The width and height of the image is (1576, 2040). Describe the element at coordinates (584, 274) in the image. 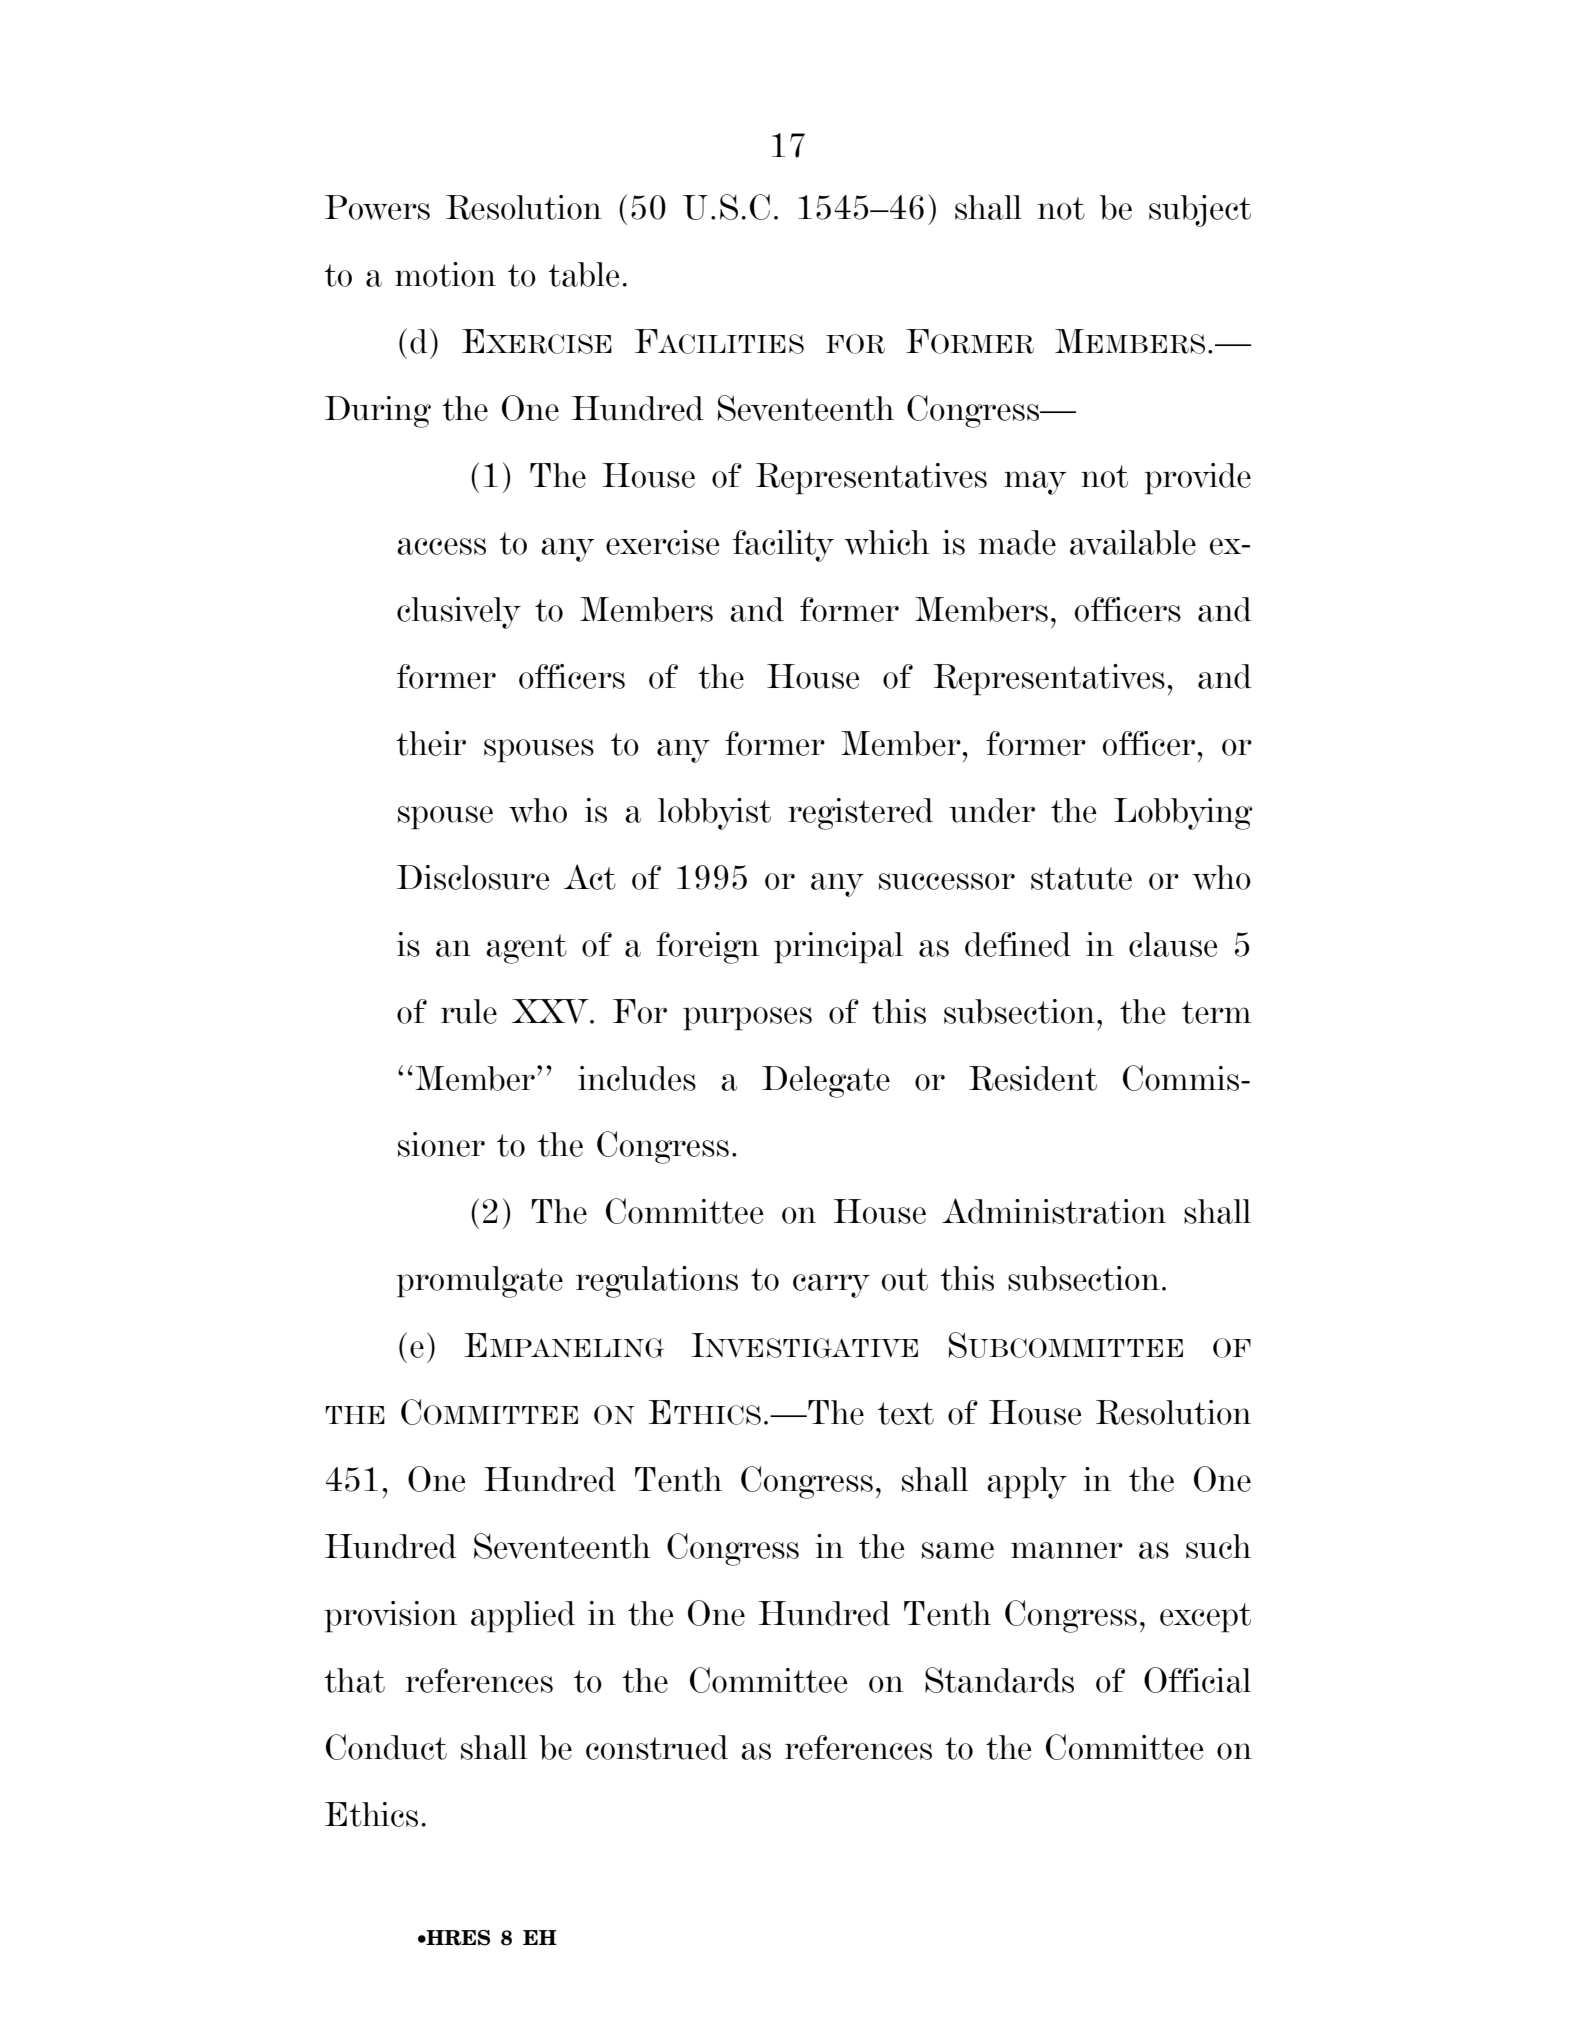

I see `table` at that location.
